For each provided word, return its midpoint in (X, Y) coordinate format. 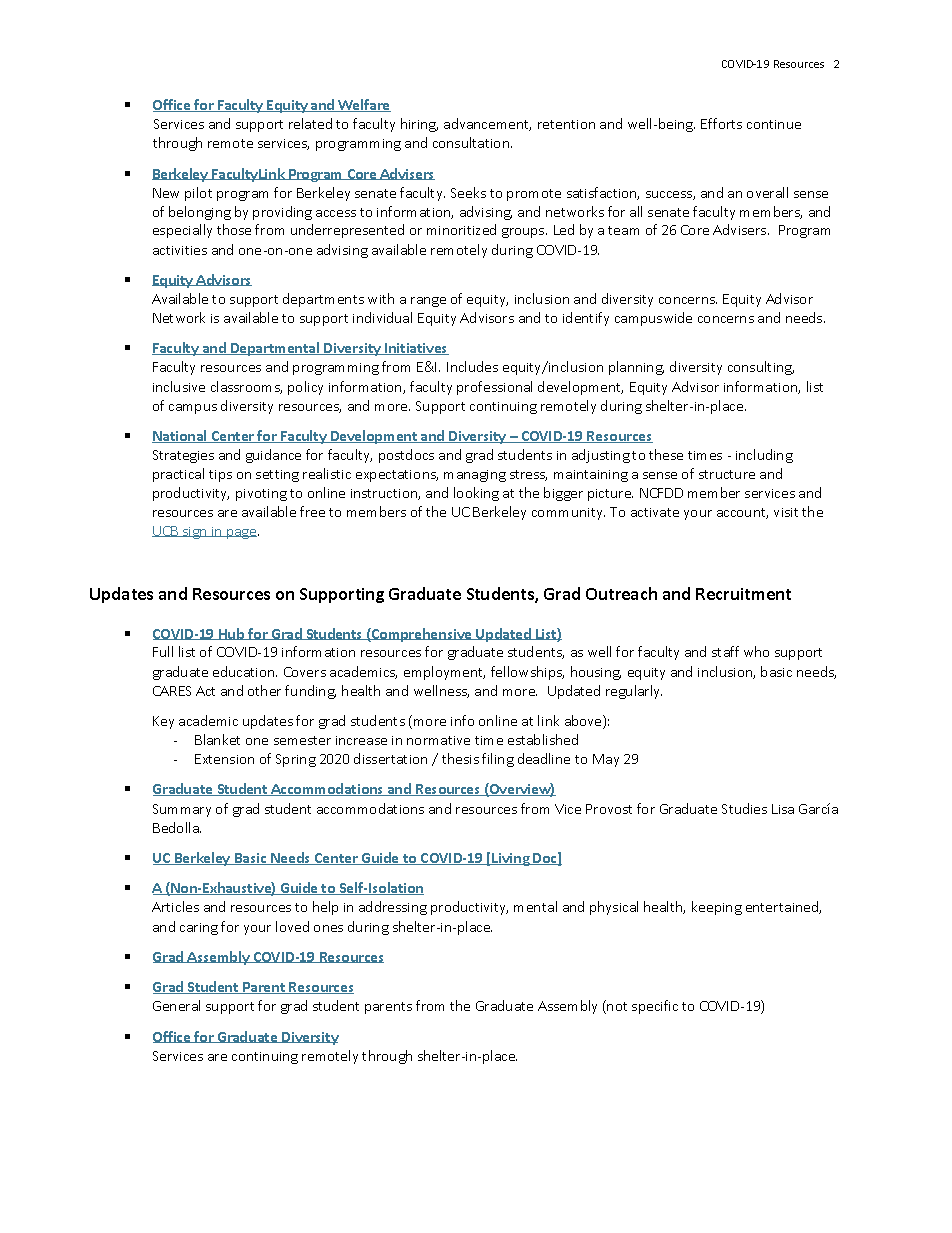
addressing (393, 908)
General (176, 1005)
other (264, 690)
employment (444, 673)
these (666, 454)
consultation (472, 142)
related (310, 123)
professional (494, 388)
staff (725, 651)
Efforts (721, 123)
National (180, 436)
